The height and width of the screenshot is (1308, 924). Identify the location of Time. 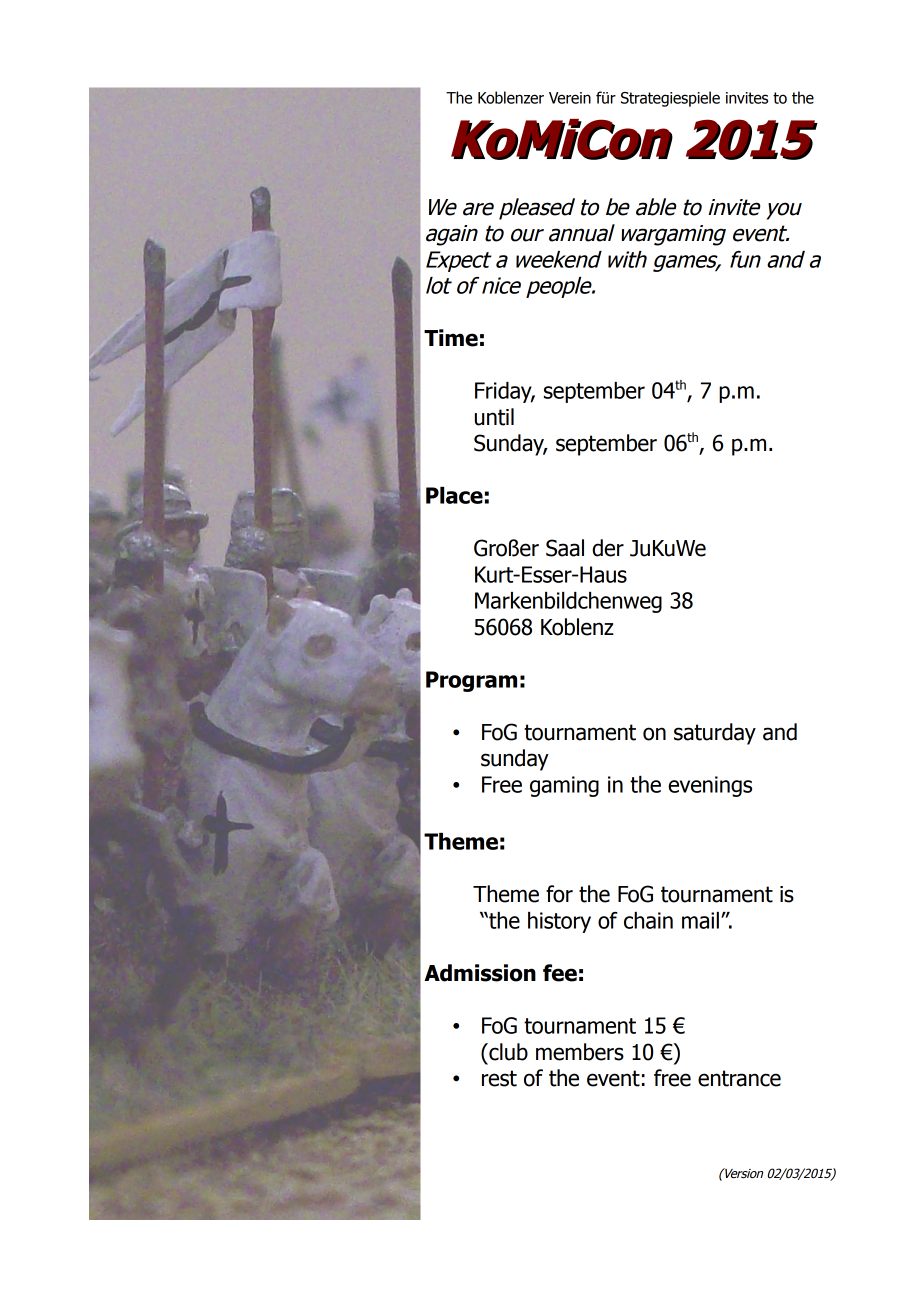
(451, 338).
